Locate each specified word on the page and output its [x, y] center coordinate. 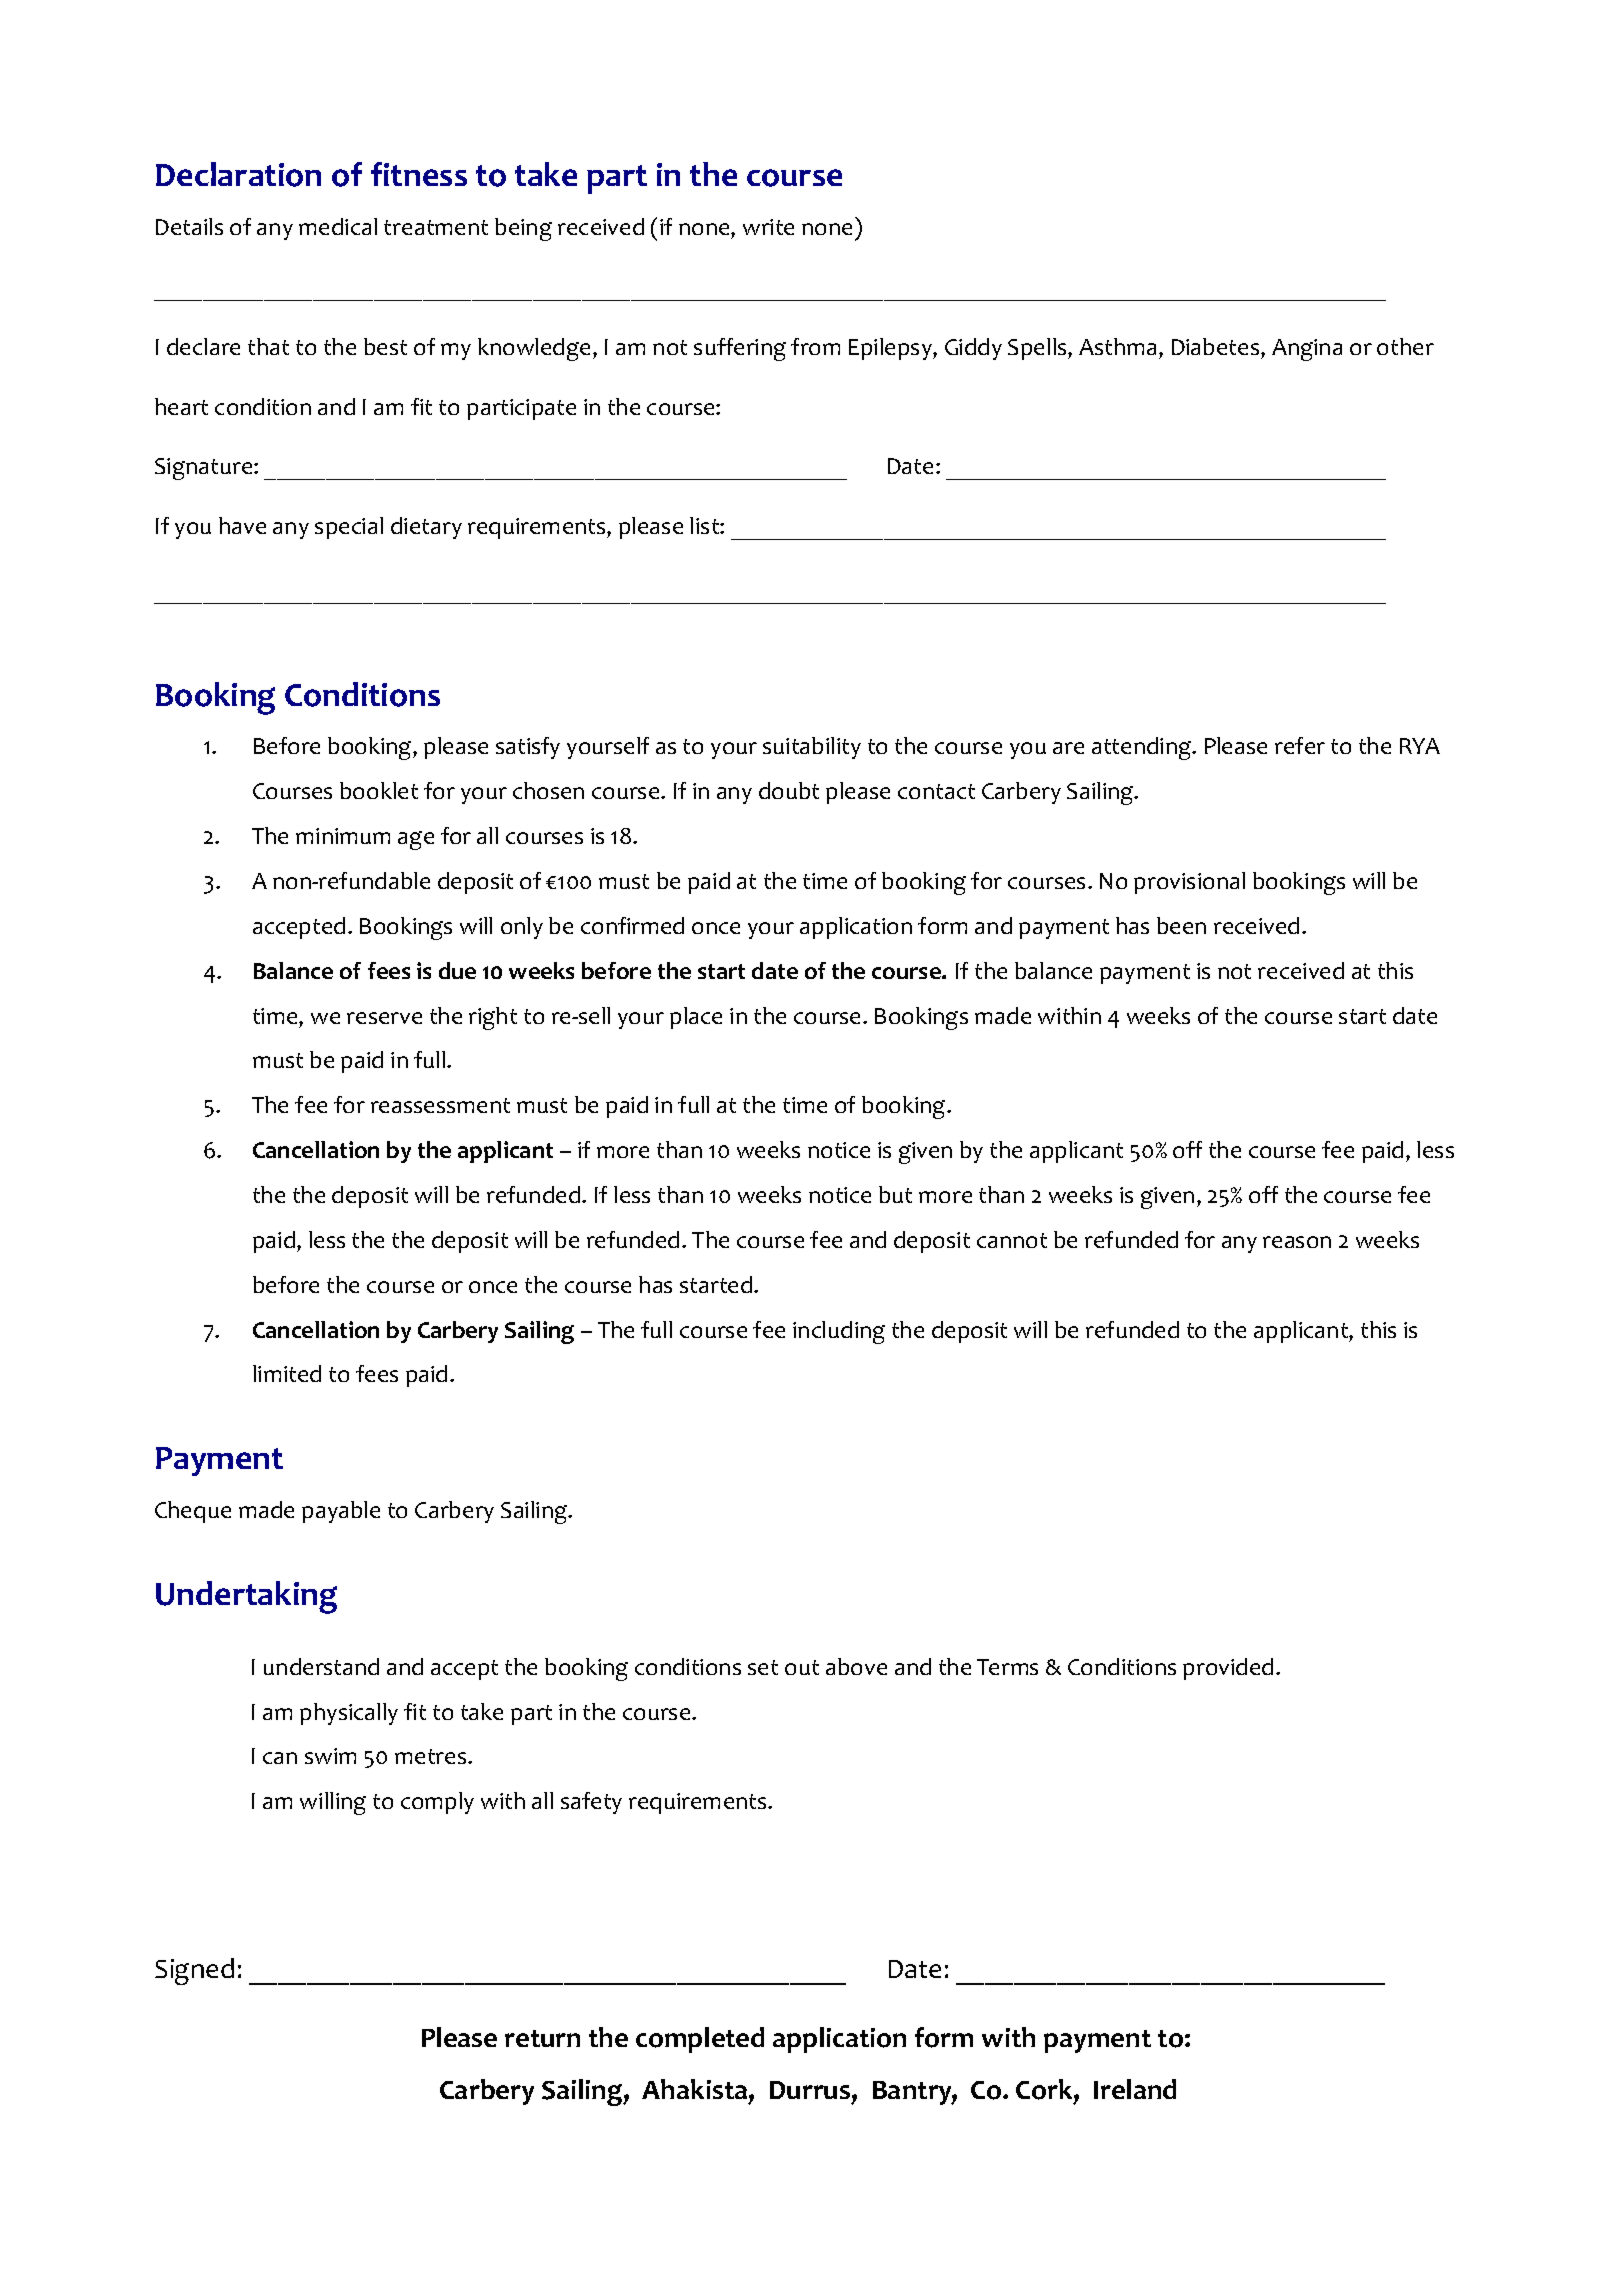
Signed [194, 1971]
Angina [1307, 350]
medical [338, 226]
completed [700, 2040]
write [768, 227]
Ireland [1135, 2089]
